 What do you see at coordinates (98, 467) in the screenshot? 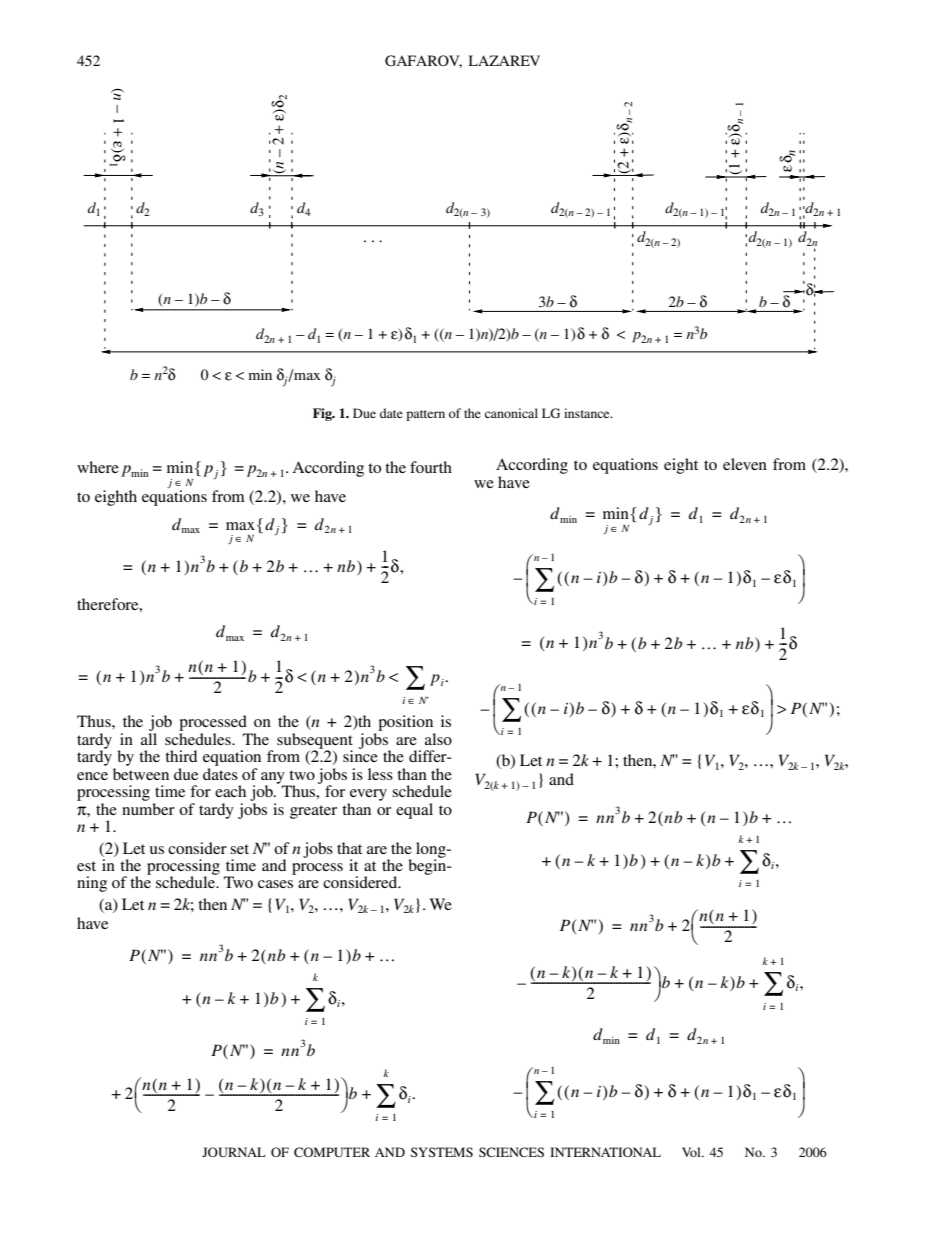
I see `where` at bounding box center [98, 467].
